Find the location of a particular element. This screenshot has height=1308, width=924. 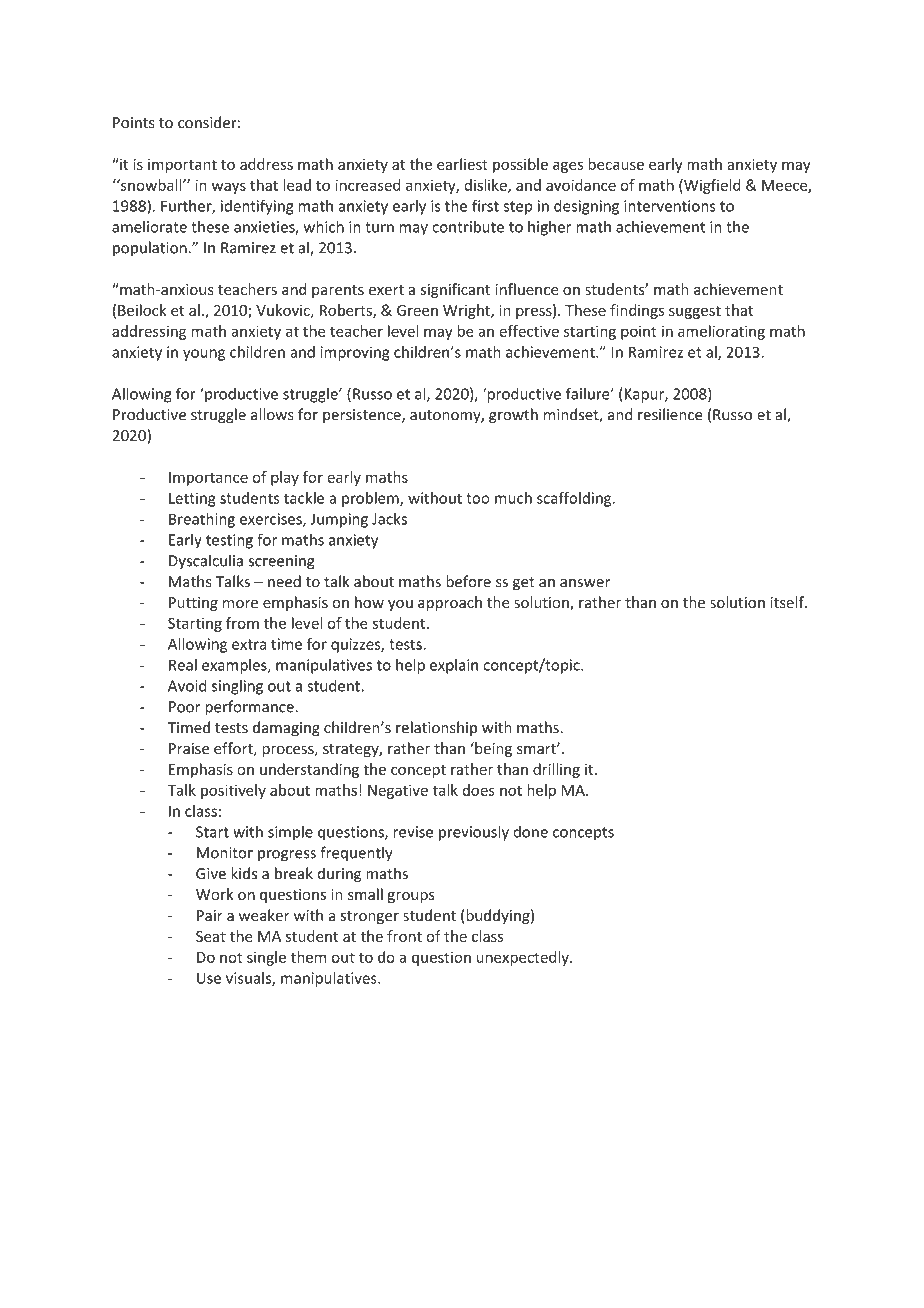

Dyscalculia is located at coordinates (206, 562).
